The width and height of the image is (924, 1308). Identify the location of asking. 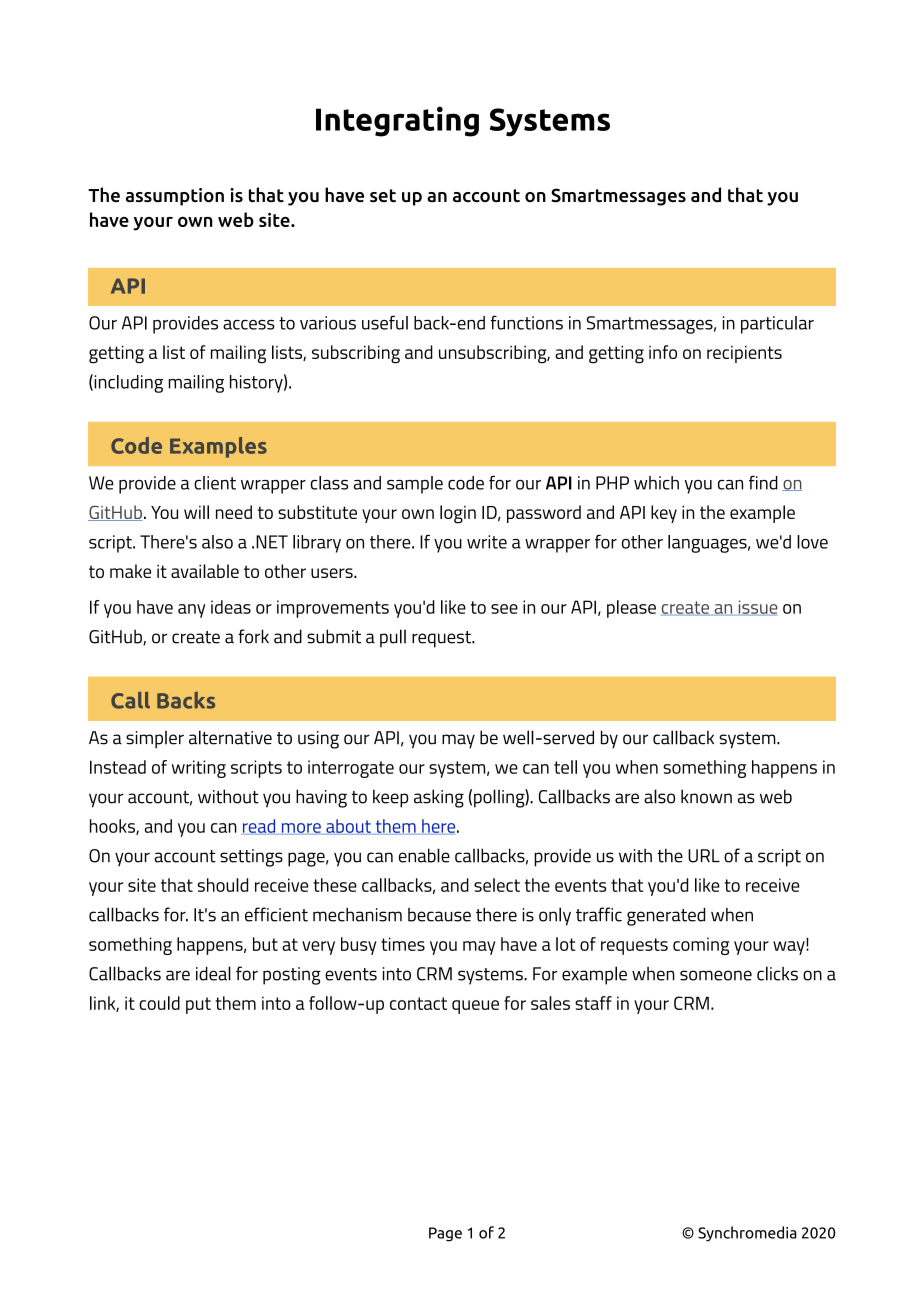
(439, 798).
